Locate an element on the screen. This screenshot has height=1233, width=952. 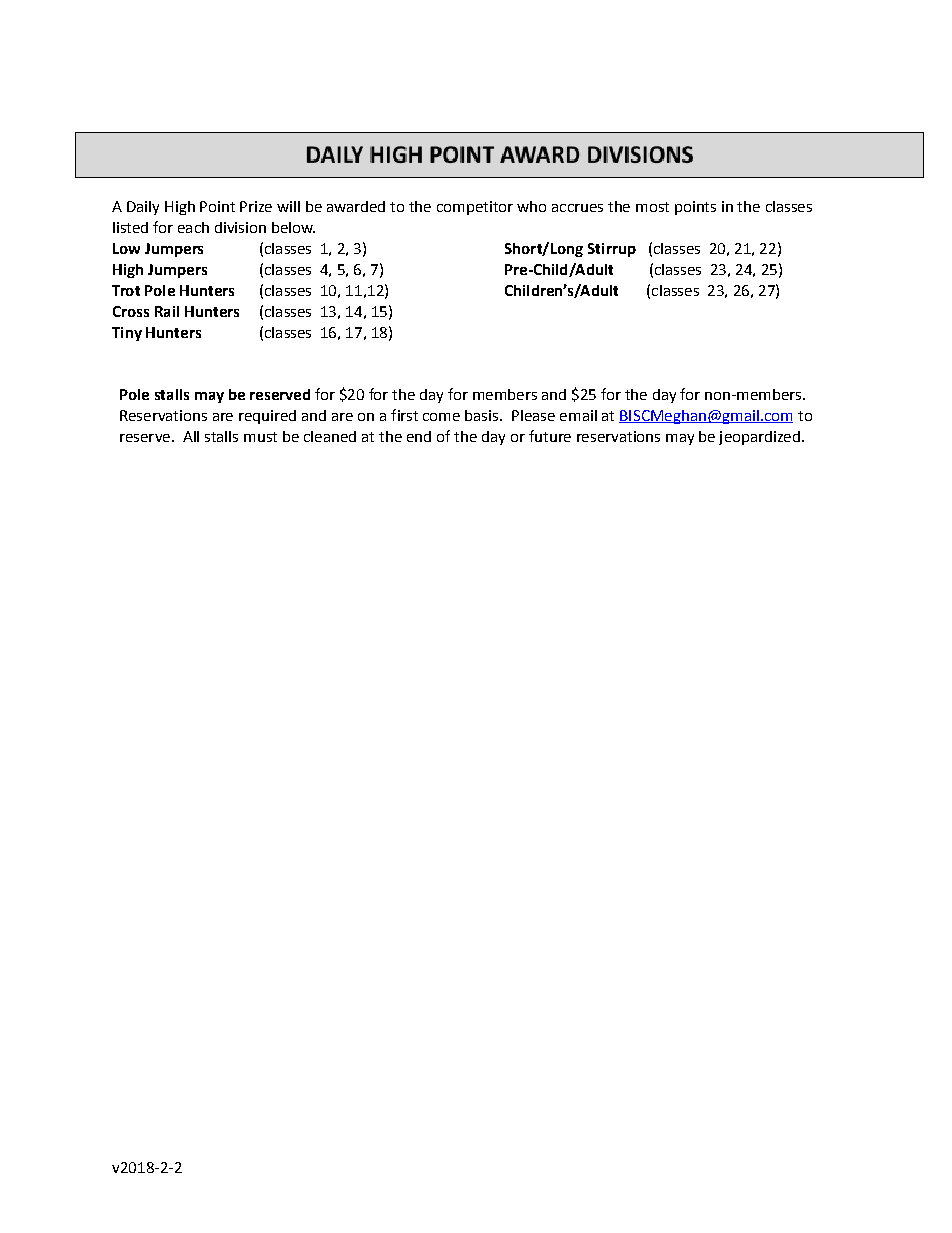
Rail is located at coordinates (167, 311).
